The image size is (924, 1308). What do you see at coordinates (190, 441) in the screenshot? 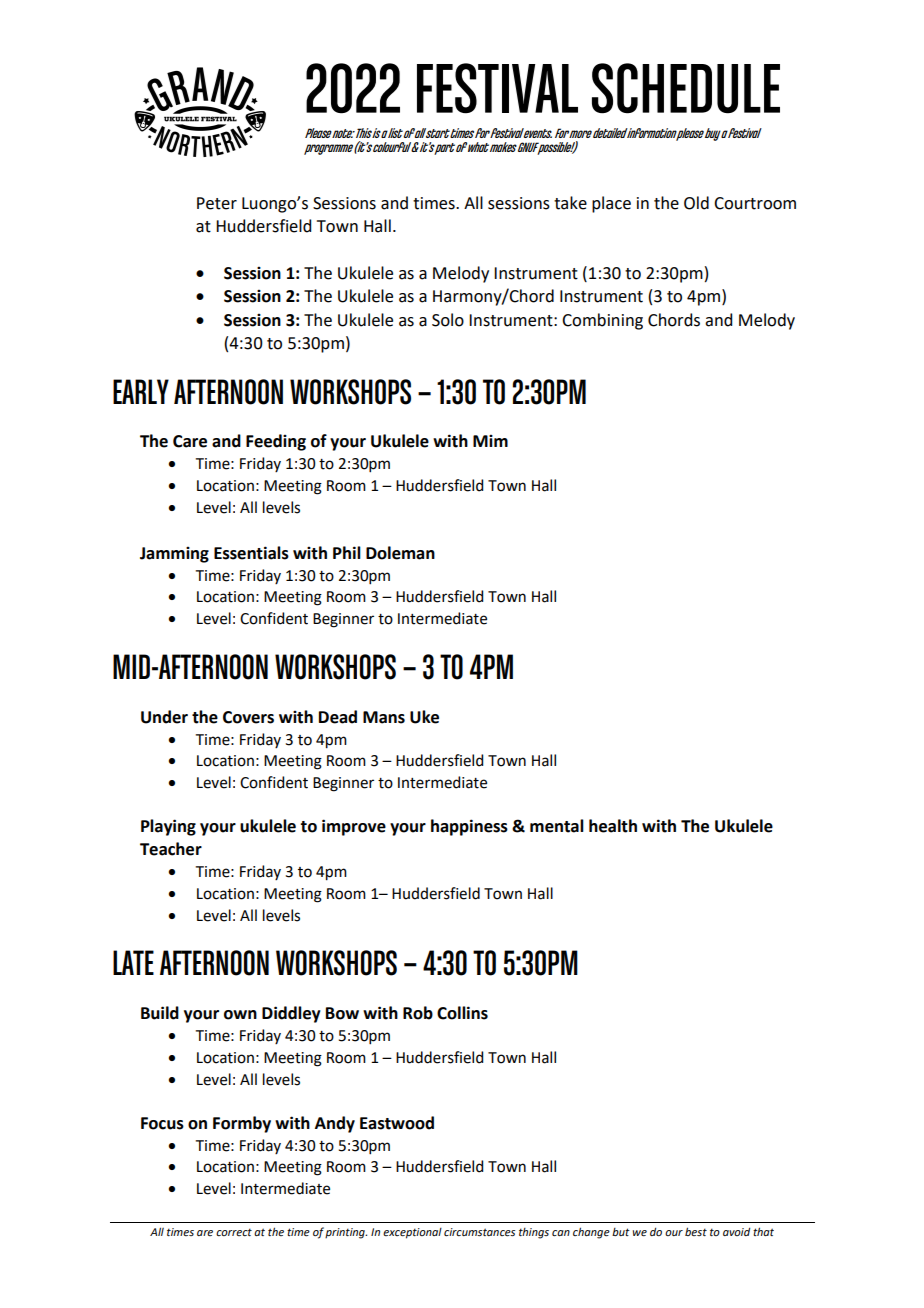
I see `Care` at bounding box center [190, 441].
